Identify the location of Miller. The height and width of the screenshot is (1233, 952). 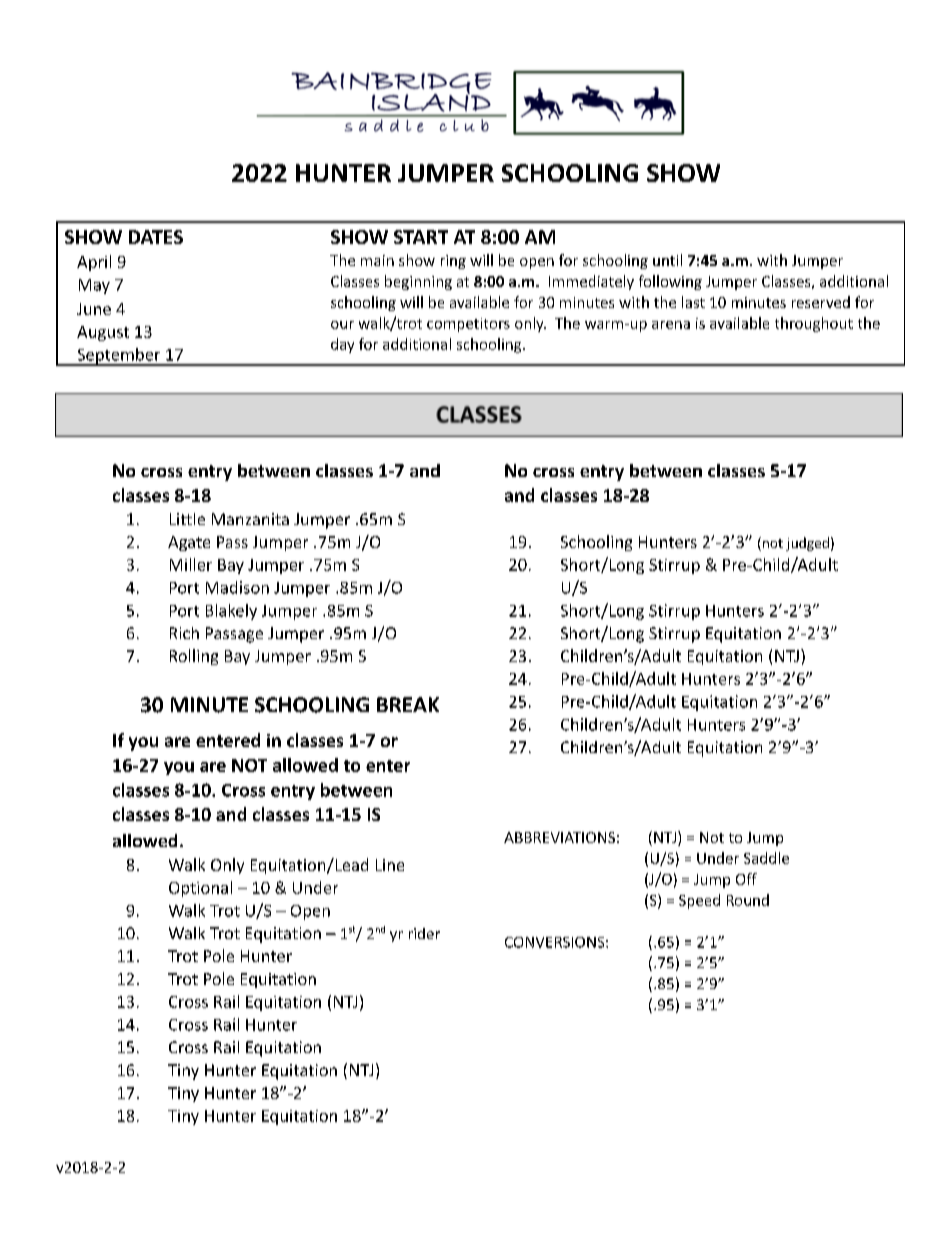
(191, 564).
